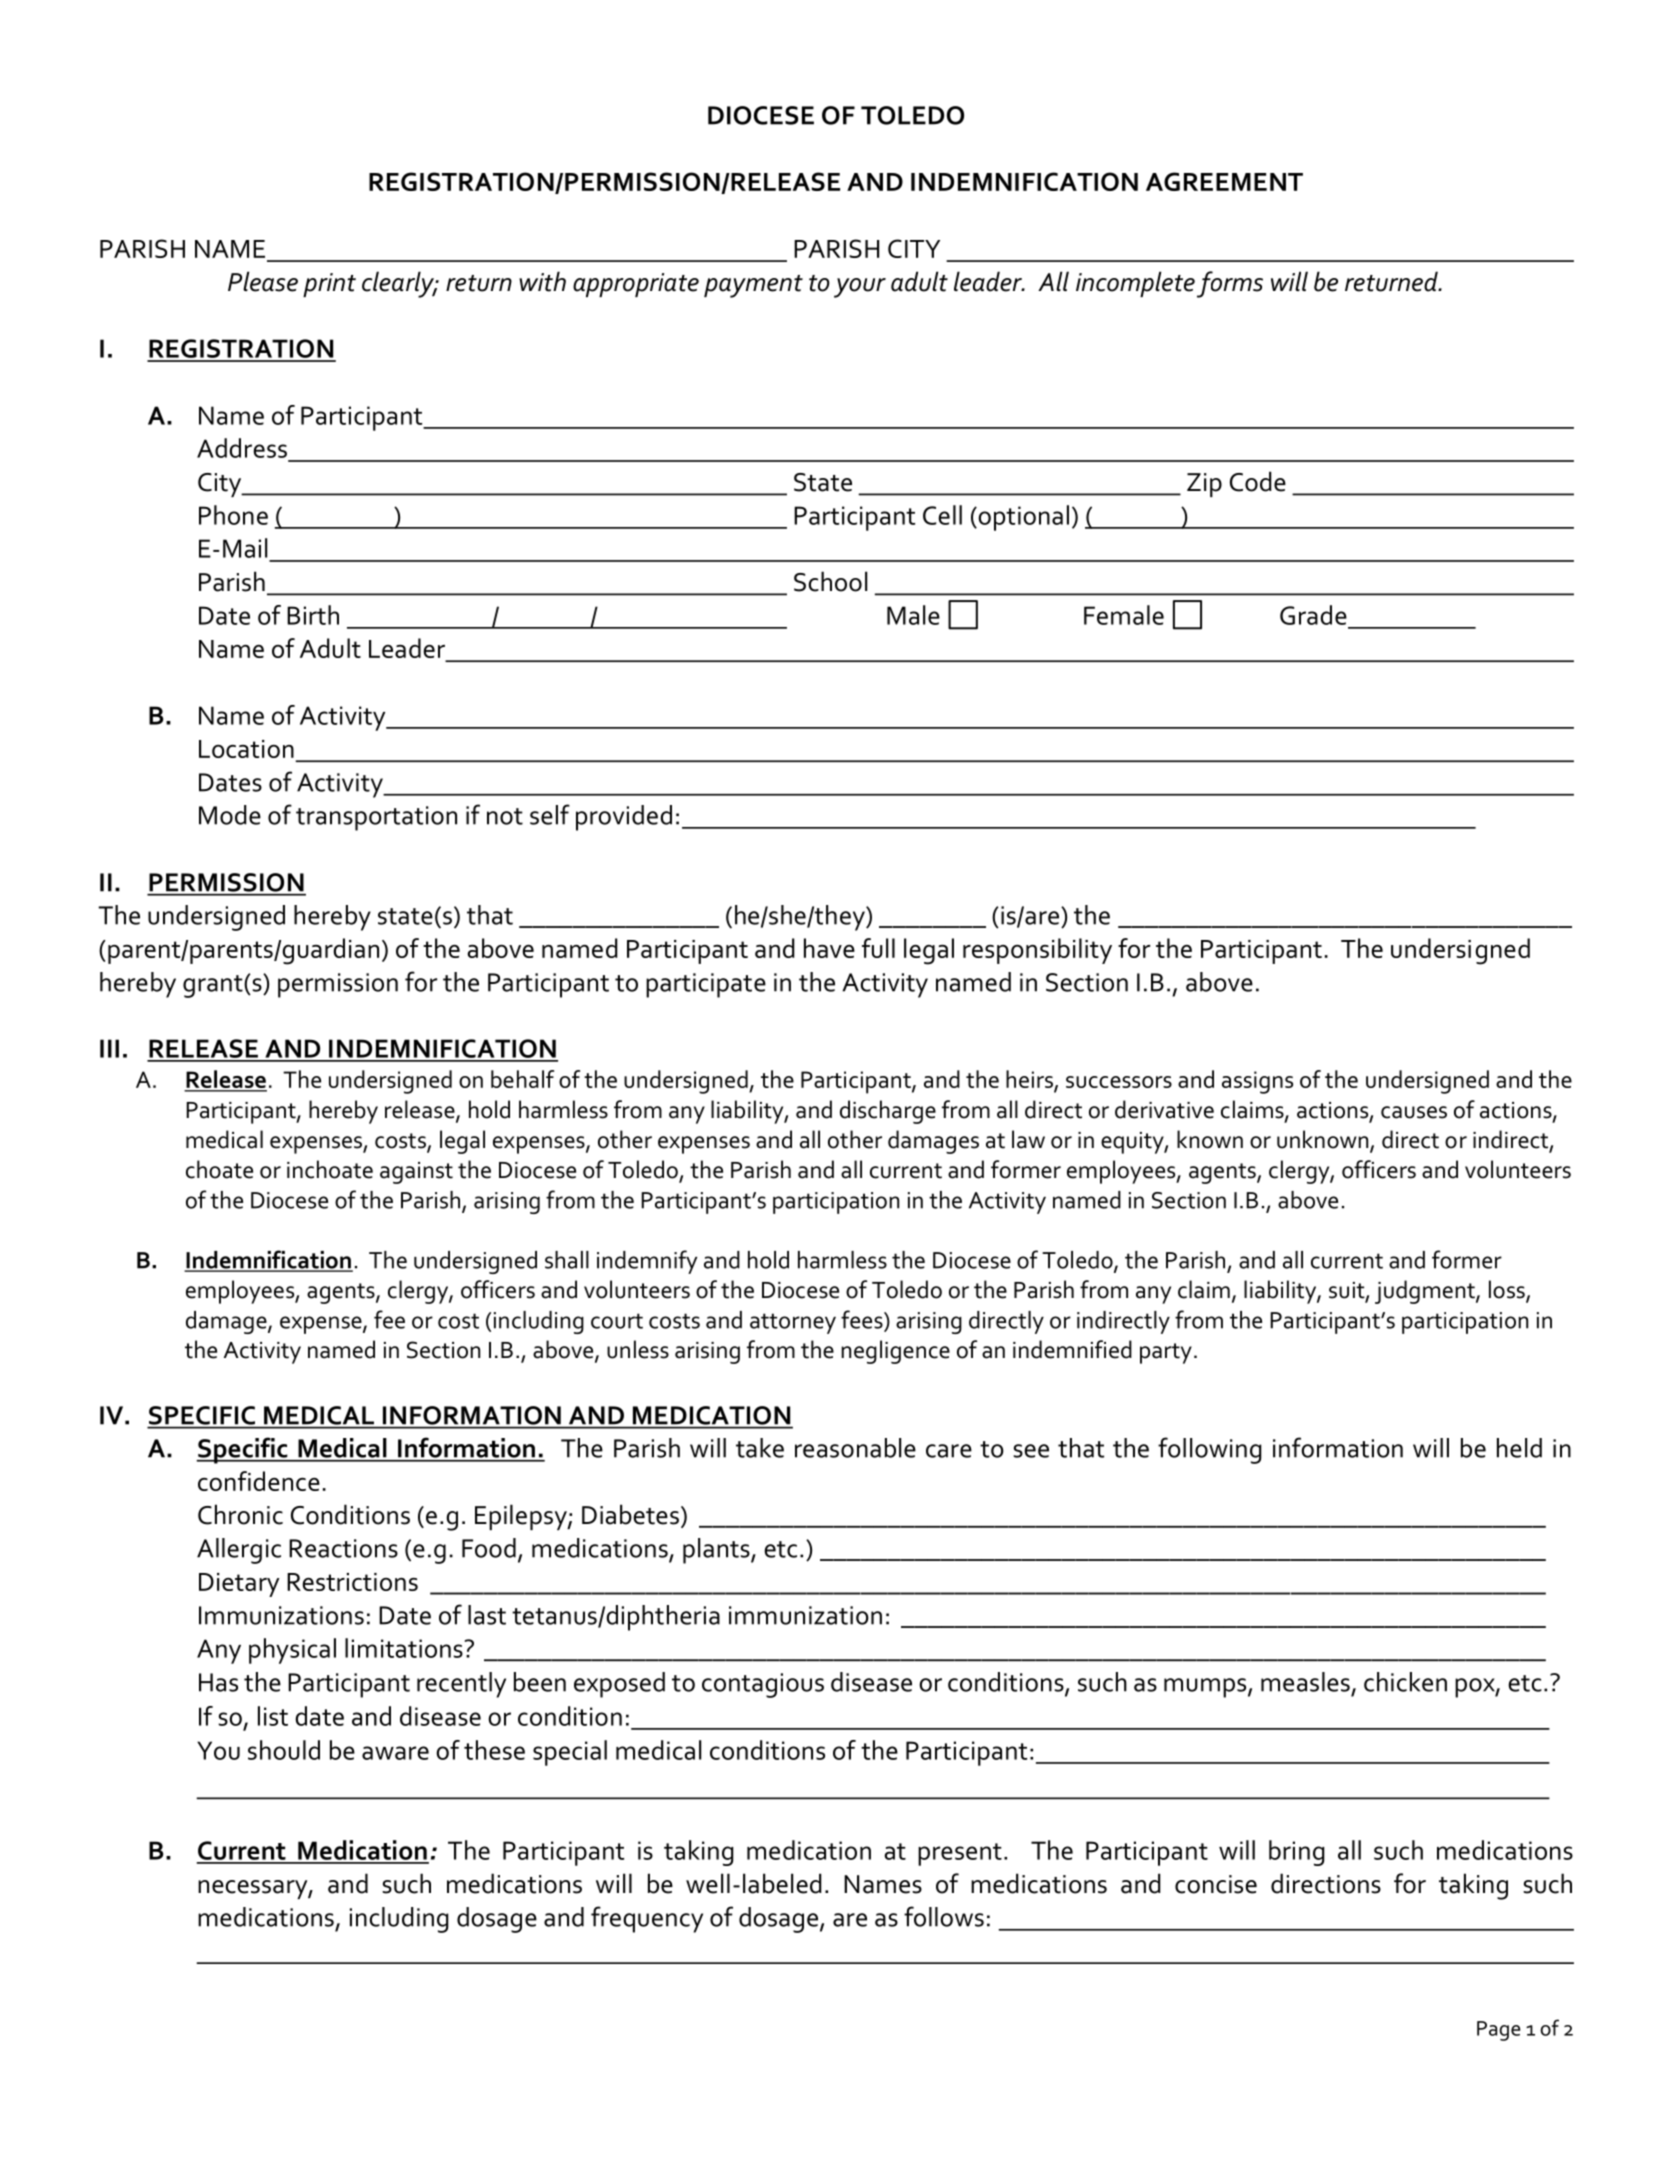  What do you see at coordinates (259, 1481) in the document?
I see `confidence` at bounding box center [259, 1481].
